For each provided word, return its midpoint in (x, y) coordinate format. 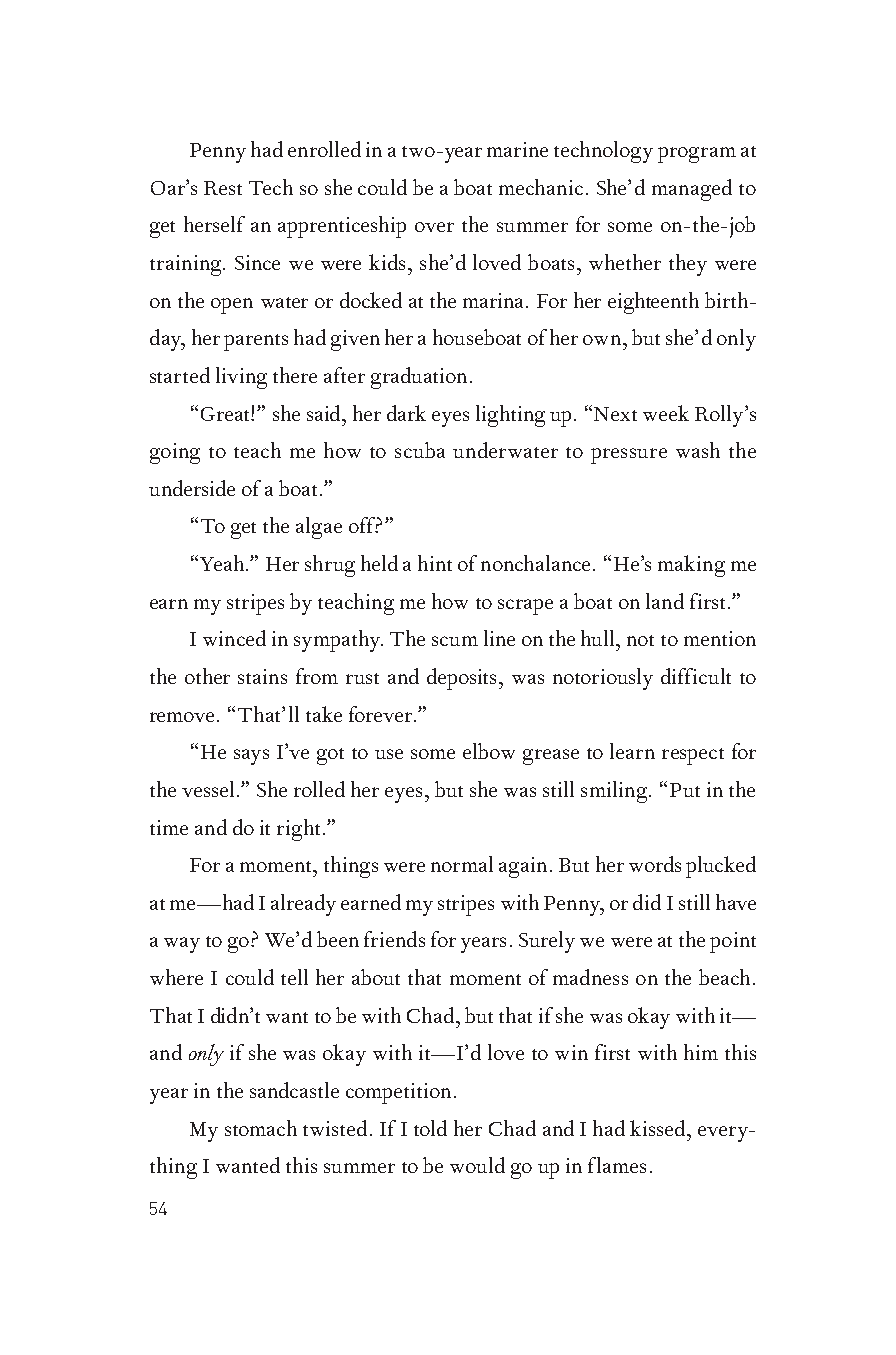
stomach (261, 1128)
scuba (420, 450)
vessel (208, 789)
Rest (223, 188)
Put (685, 790)
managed (692, 190)
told (430, 1128)
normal (462, 864)
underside (192, 488)
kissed (659, 1128)
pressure (629, 456)
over (434, 227)
